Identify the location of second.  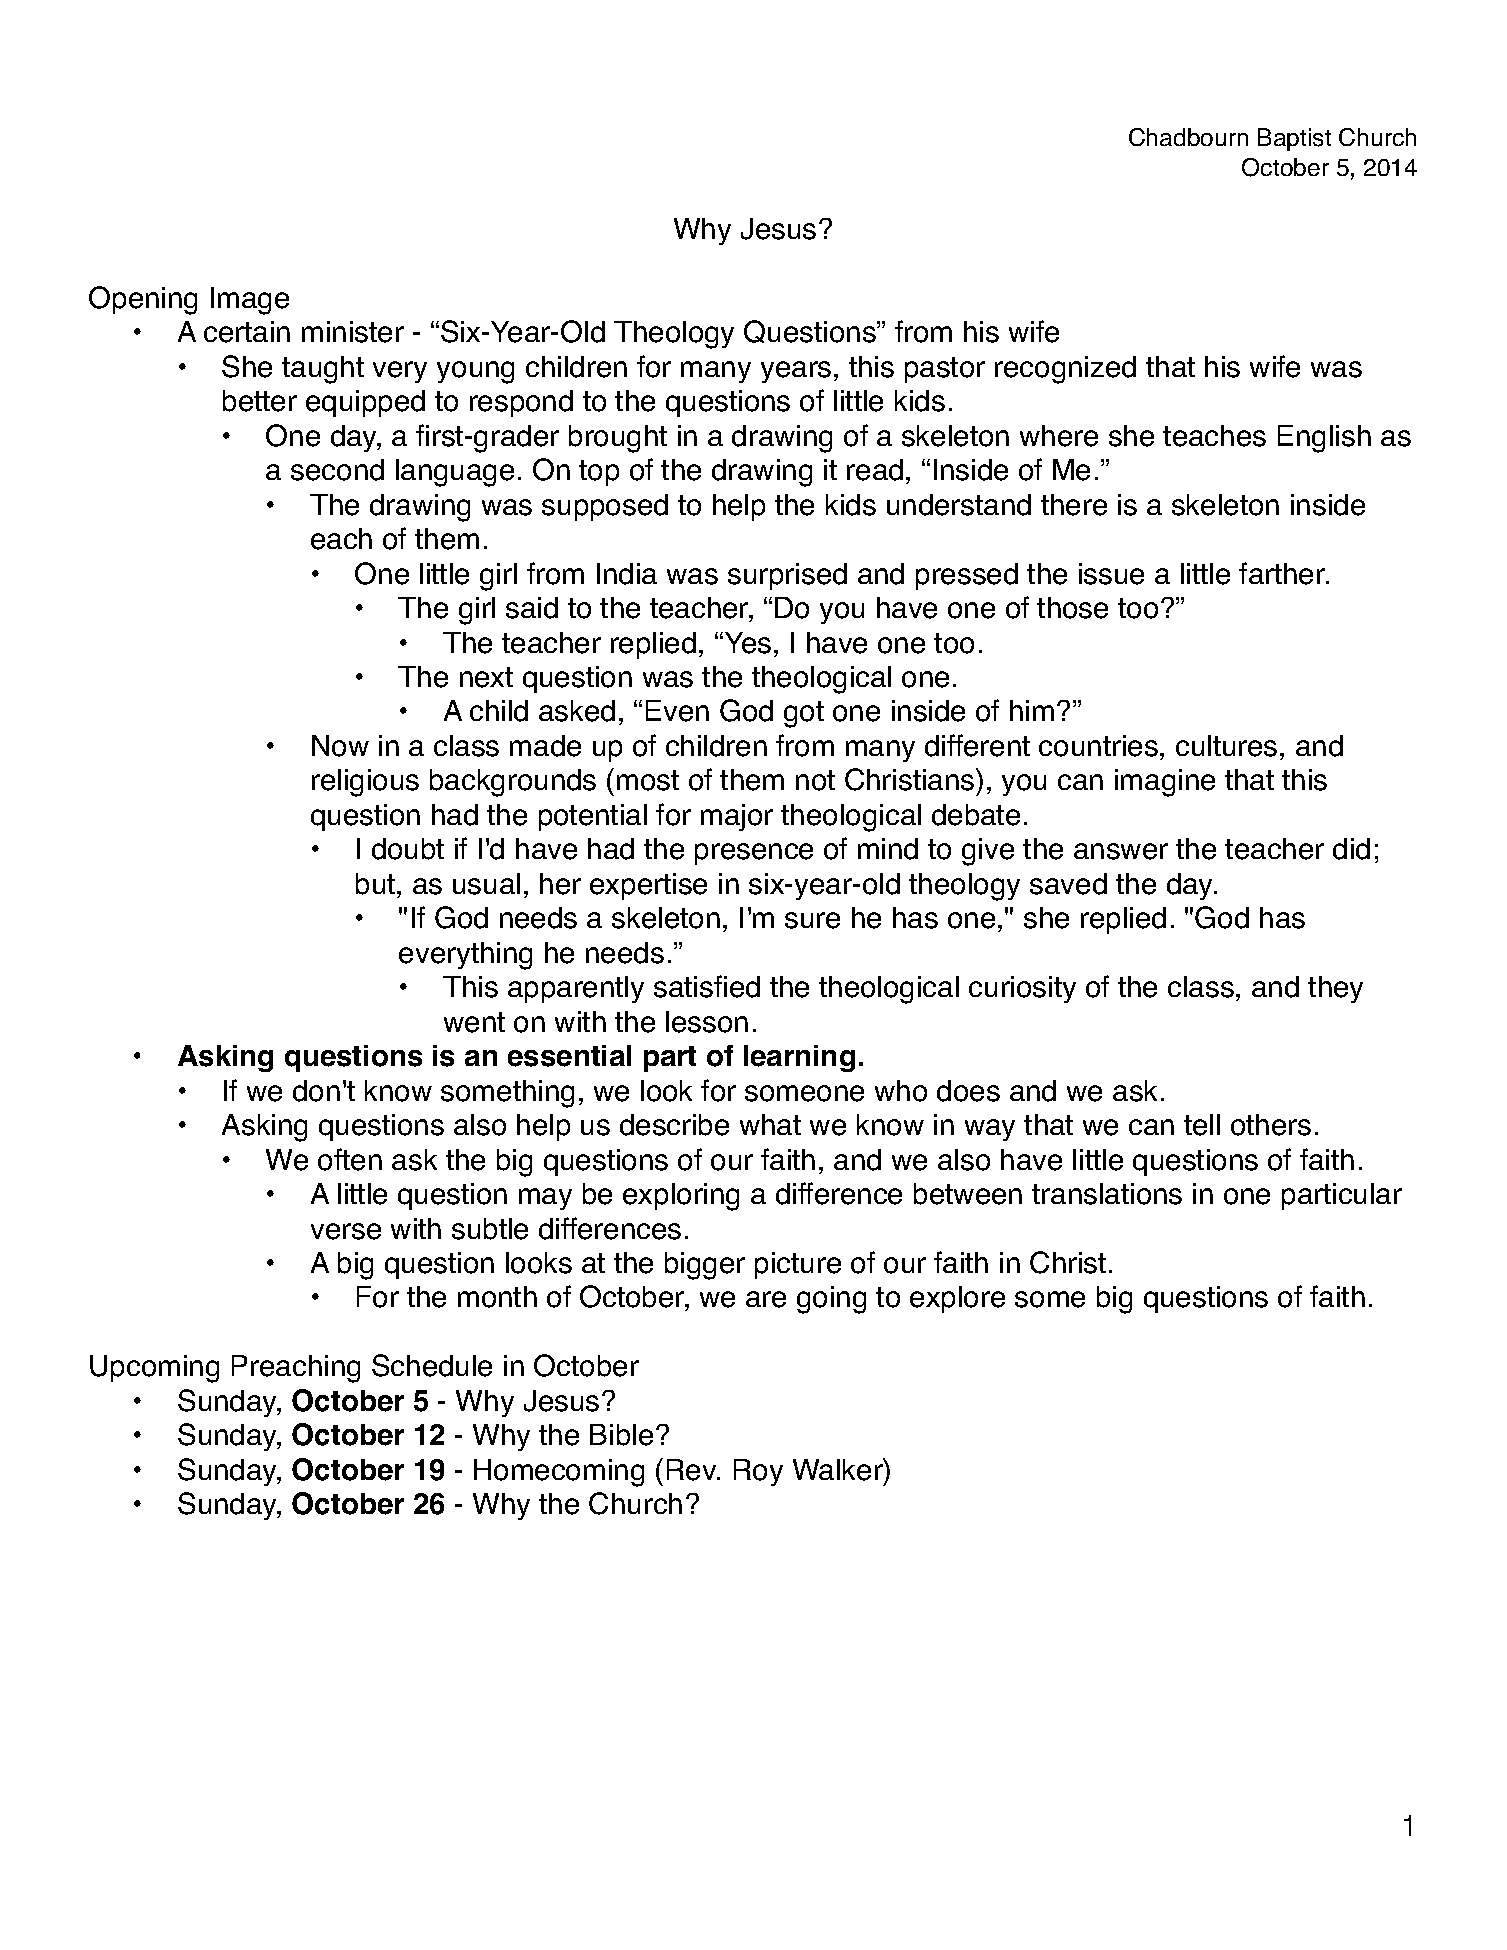
(337, 470).
